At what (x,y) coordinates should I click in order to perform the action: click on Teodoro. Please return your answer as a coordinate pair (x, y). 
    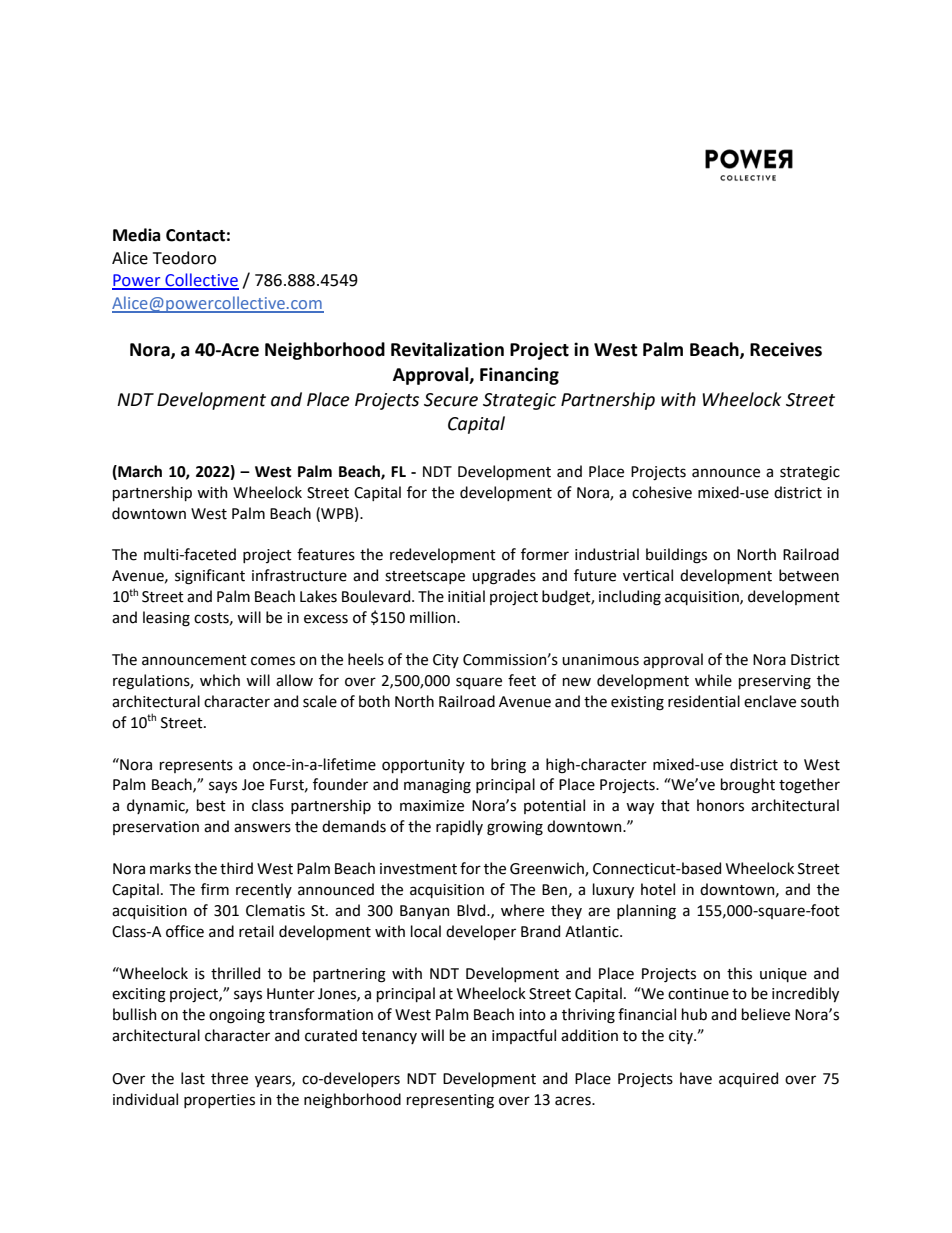
    Looking at the image, I should click on (184, 258).
